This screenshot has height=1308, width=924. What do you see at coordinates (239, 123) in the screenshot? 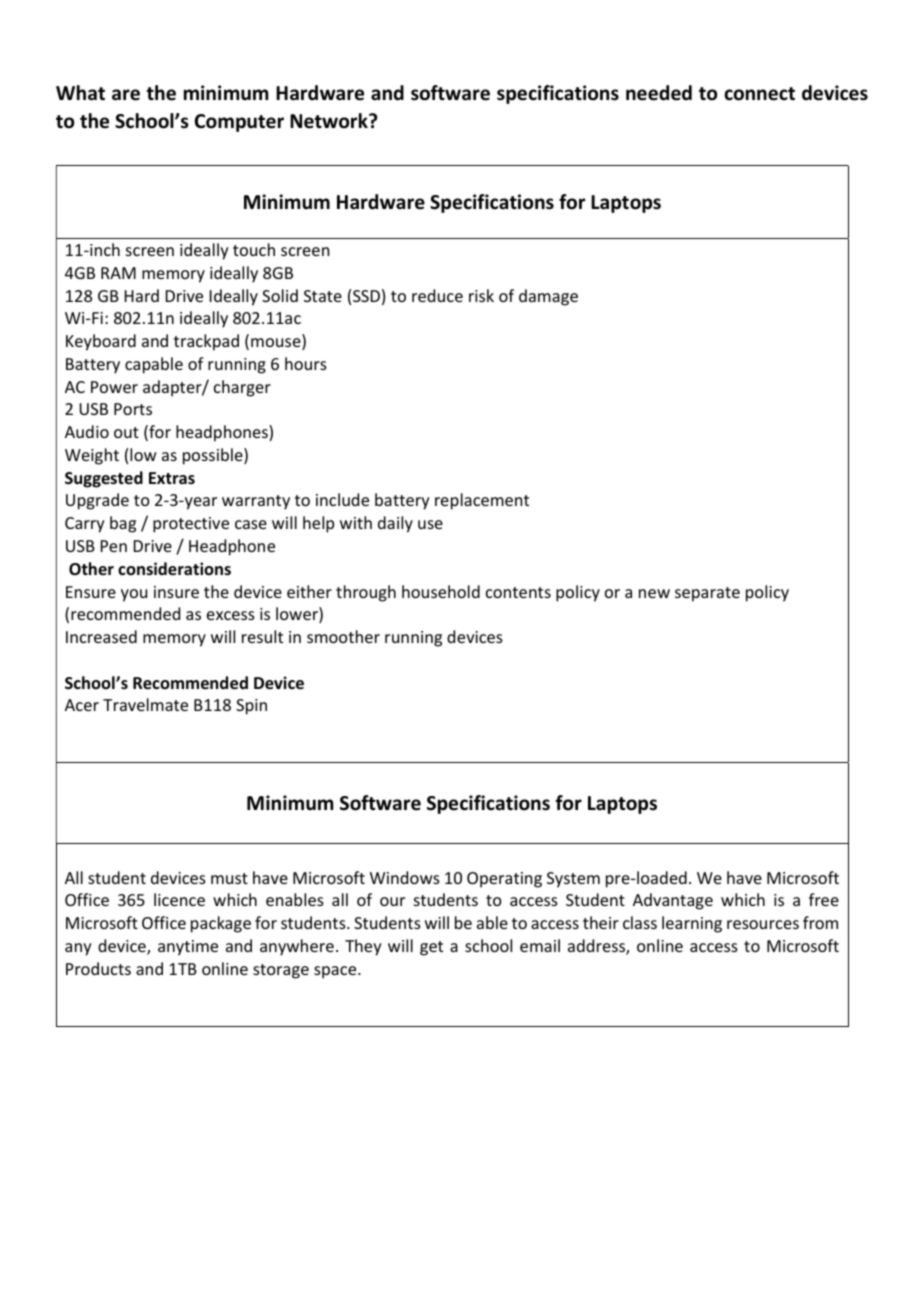
I see `Computer` at bounding box center [239, 123].
